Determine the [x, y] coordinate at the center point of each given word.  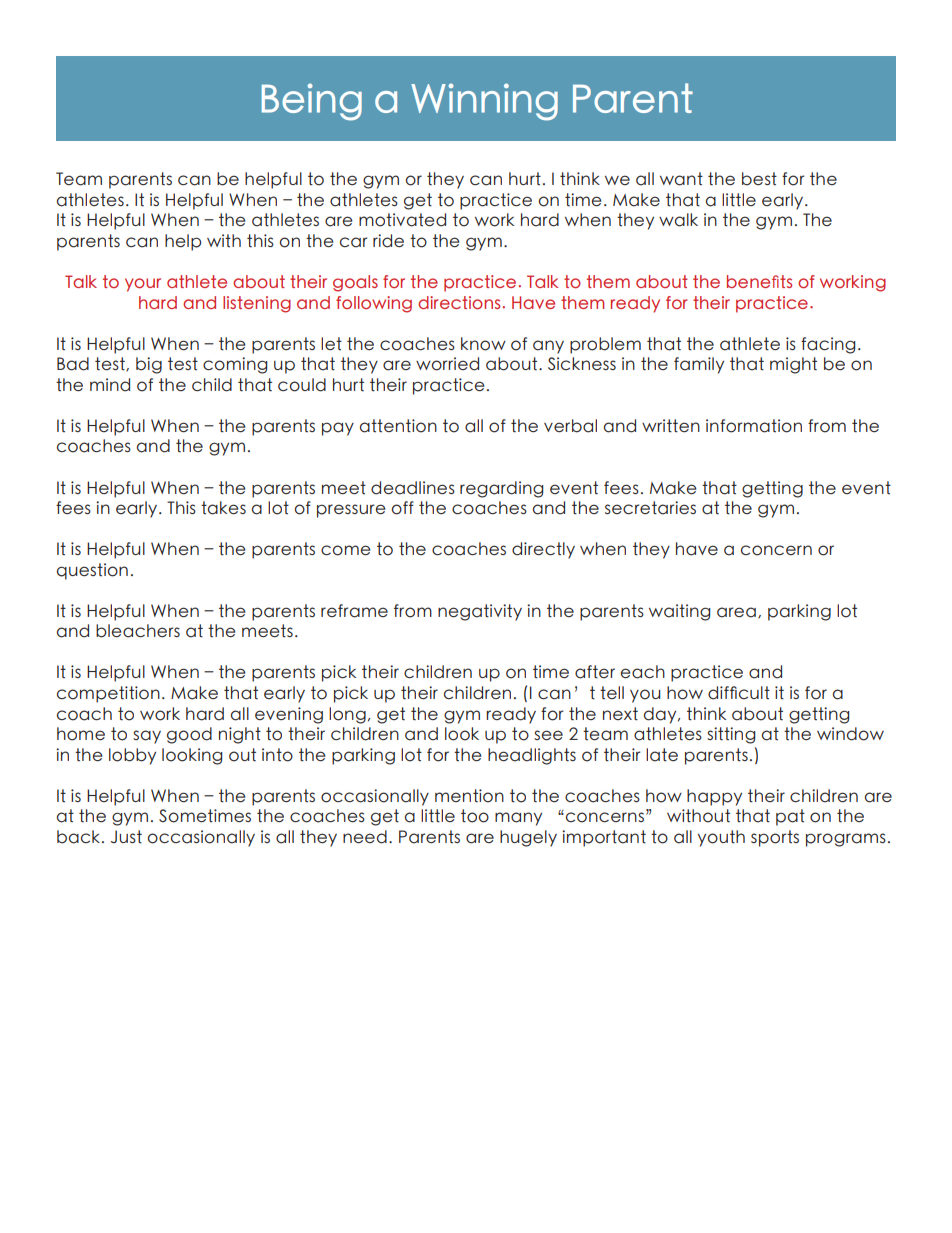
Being [312, 102]
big [149, 365]
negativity [480, 612]
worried [447, 364]
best [759, 179]
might [793, 365]
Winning [484, 102]
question [92, 571]
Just [126, 837]
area [736, 612]
